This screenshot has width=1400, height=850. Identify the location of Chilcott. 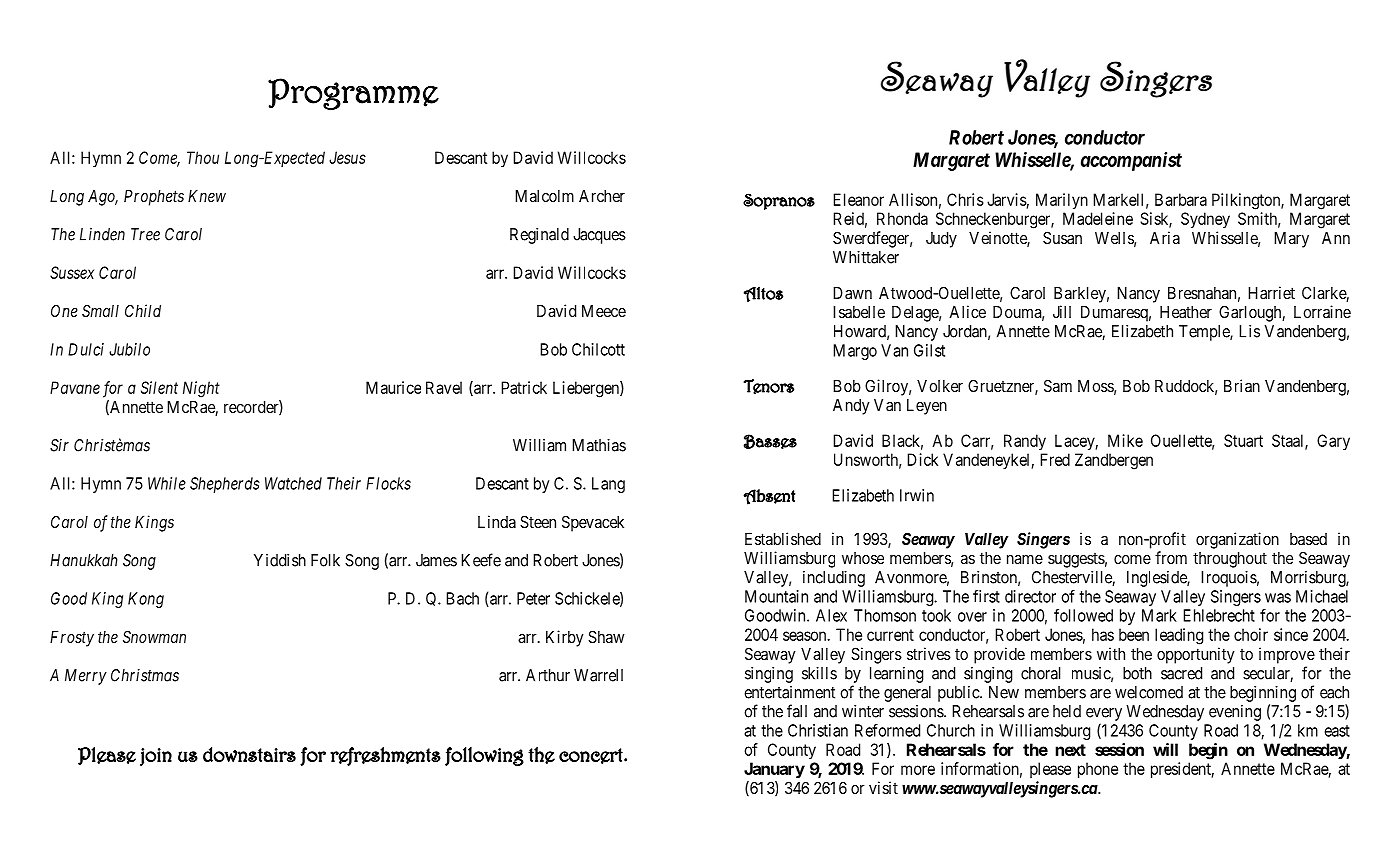
(598, 349).
